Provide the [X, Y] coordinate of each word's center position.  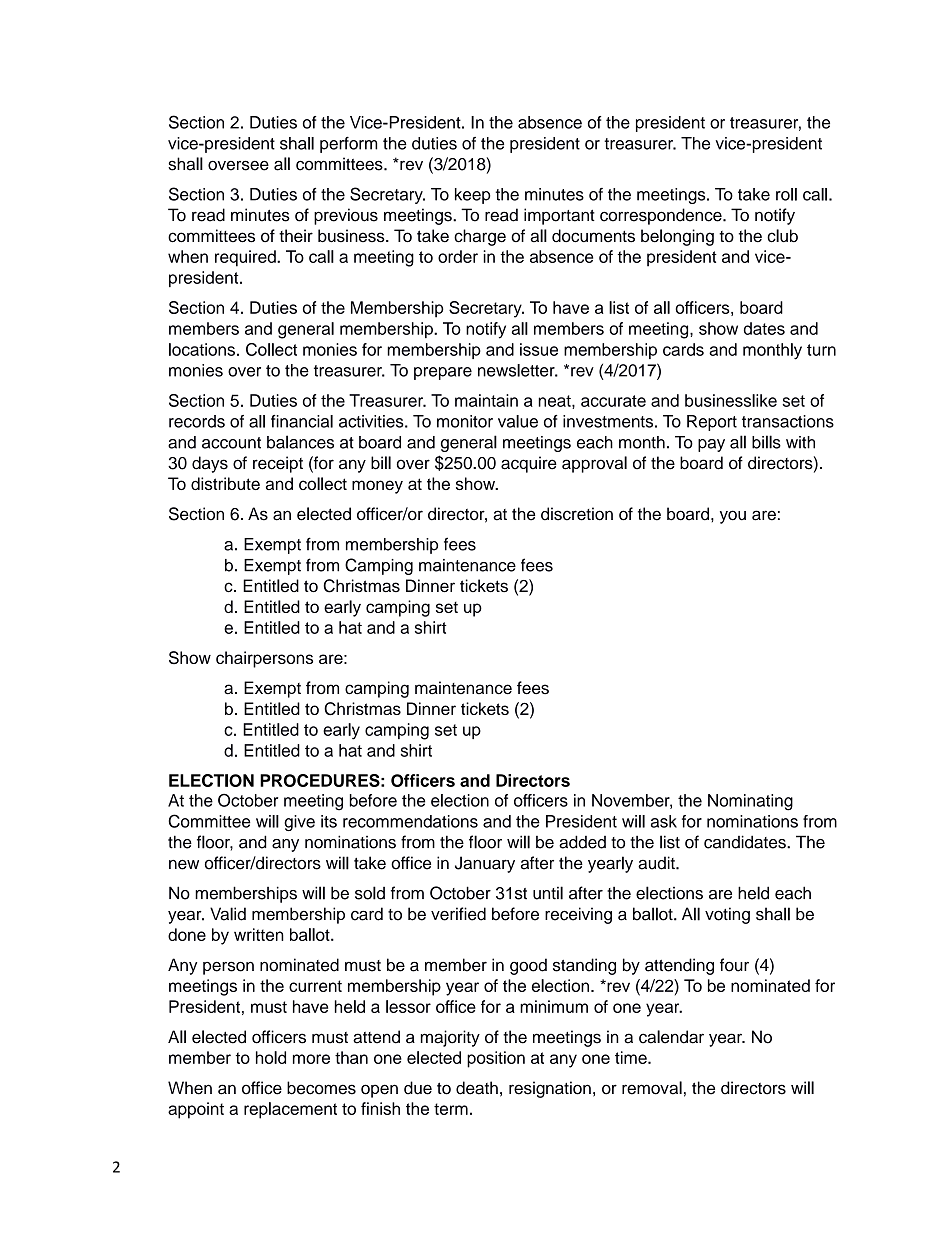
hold [271, 1057]
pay [711, 445]
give [299, 823]
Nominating [750, 802]
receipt [278, 464]
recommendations [410, 821]
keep [473, 196]
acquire [529, 464]
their [296, 236]
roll [786, 194]
